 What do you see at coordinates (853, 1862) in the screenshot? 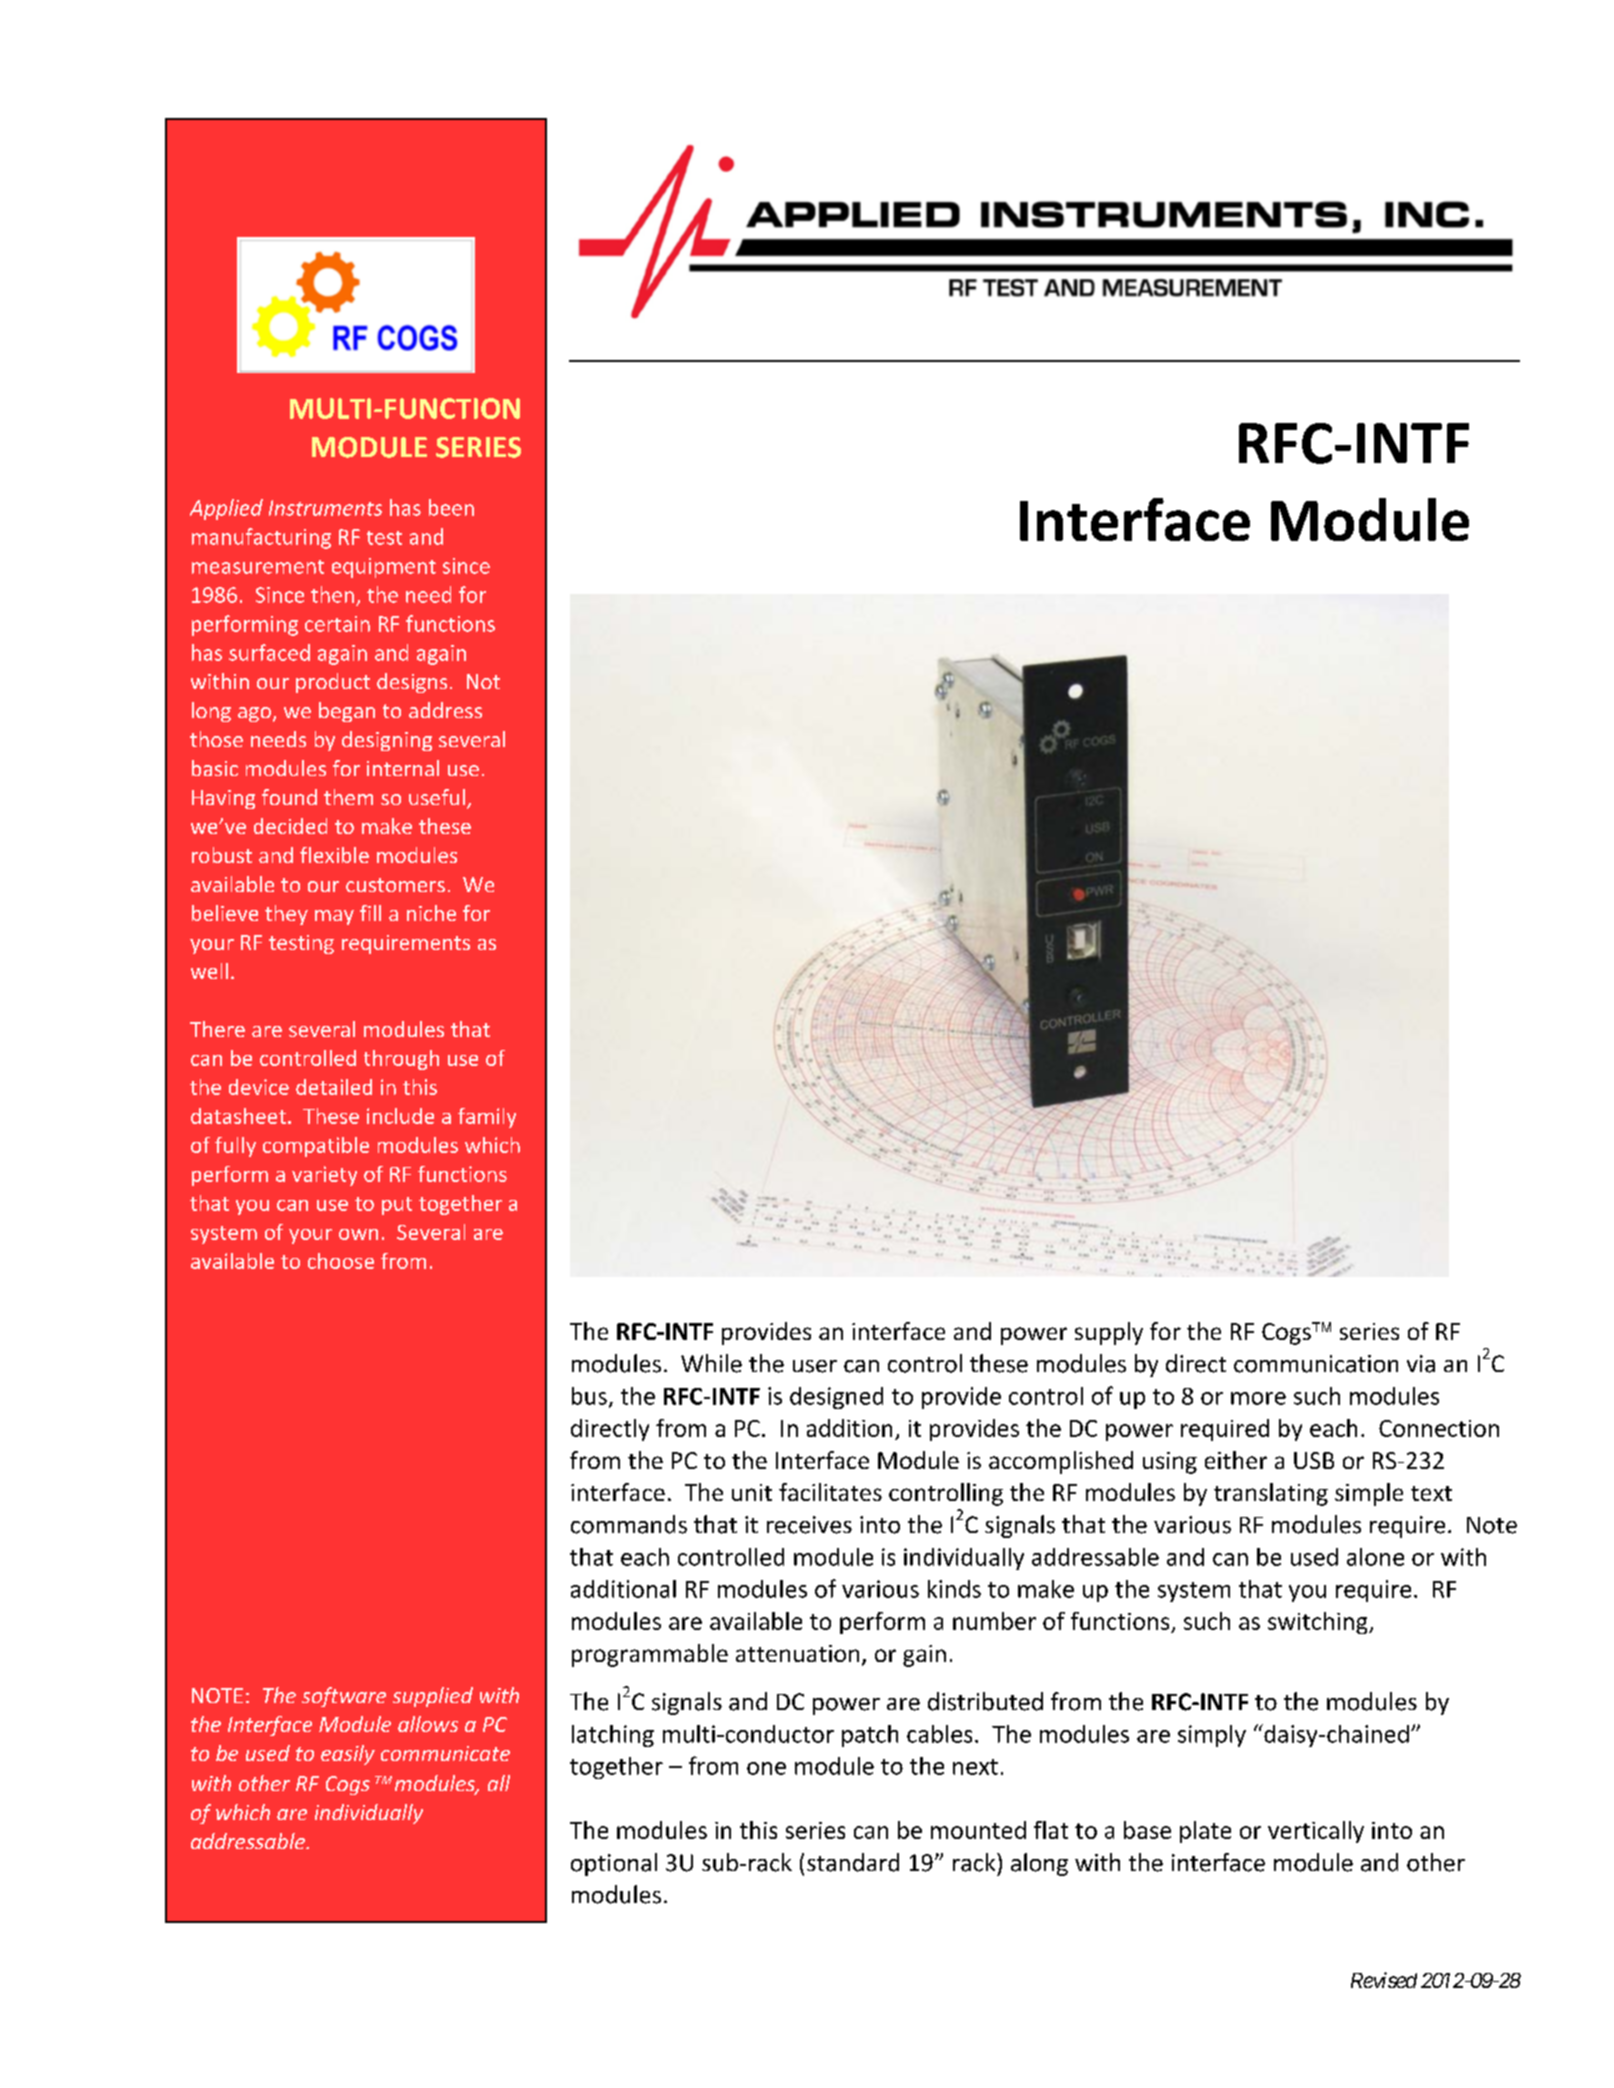
I see `standard` at bounding box center [853, 1862].
